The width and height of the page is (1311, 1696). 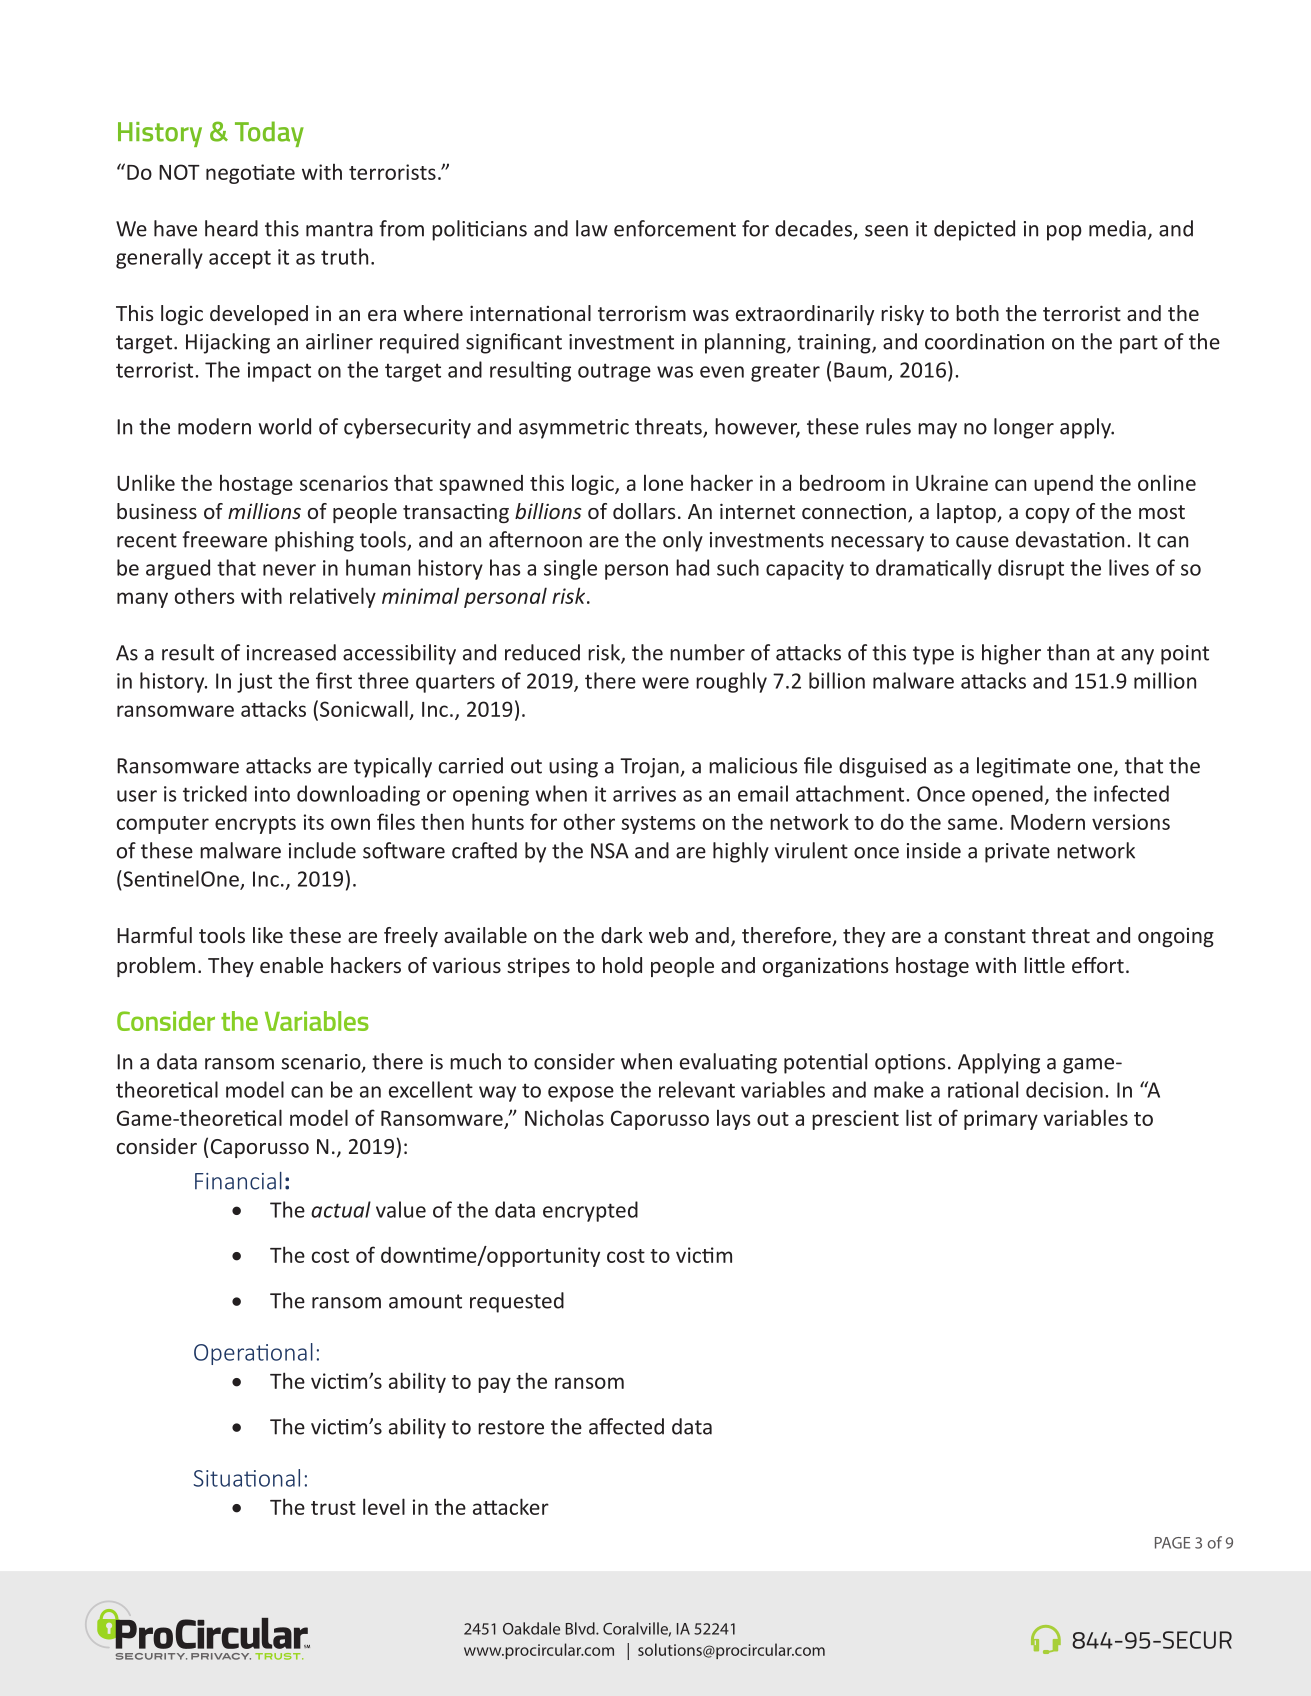 What do you see at coordinates (250, 174) in the page?
I see `negotiate` at bounding box center [250, 174].
